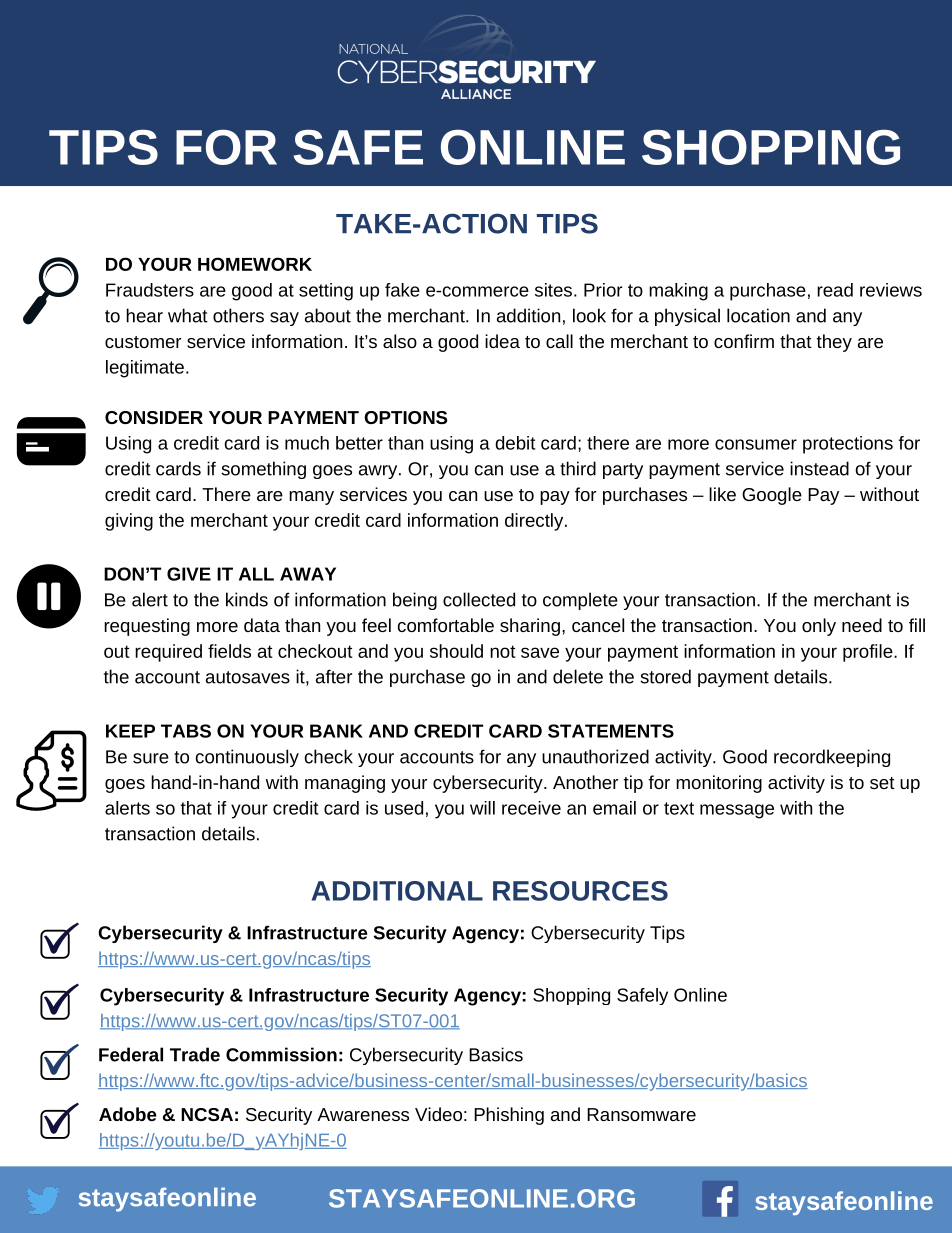 The height and width of the screenshot is (1233, 952). I want to click on directly, so click(534, 522).
